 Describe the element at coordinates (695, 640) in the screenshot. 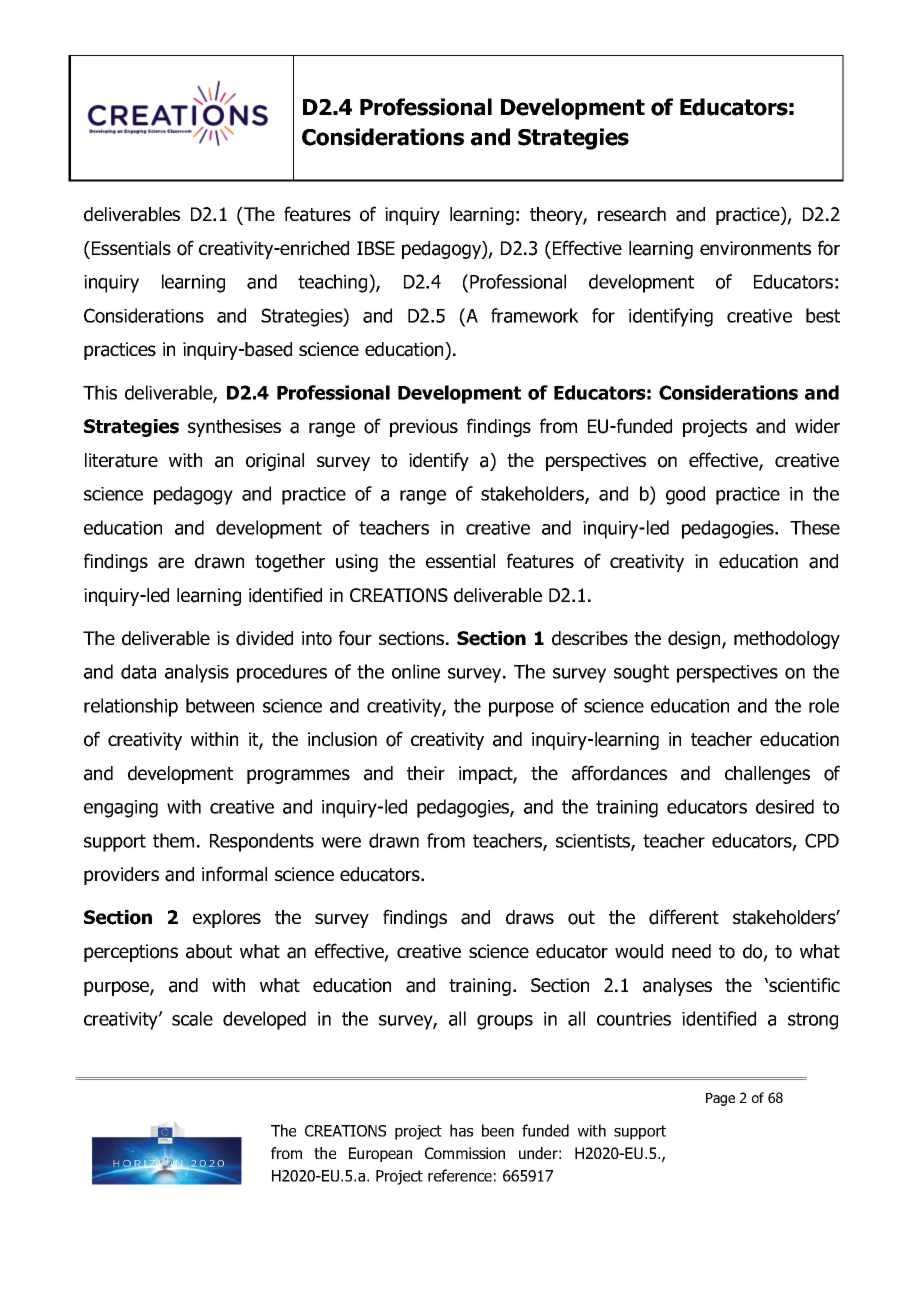

I see `design` at that location.
